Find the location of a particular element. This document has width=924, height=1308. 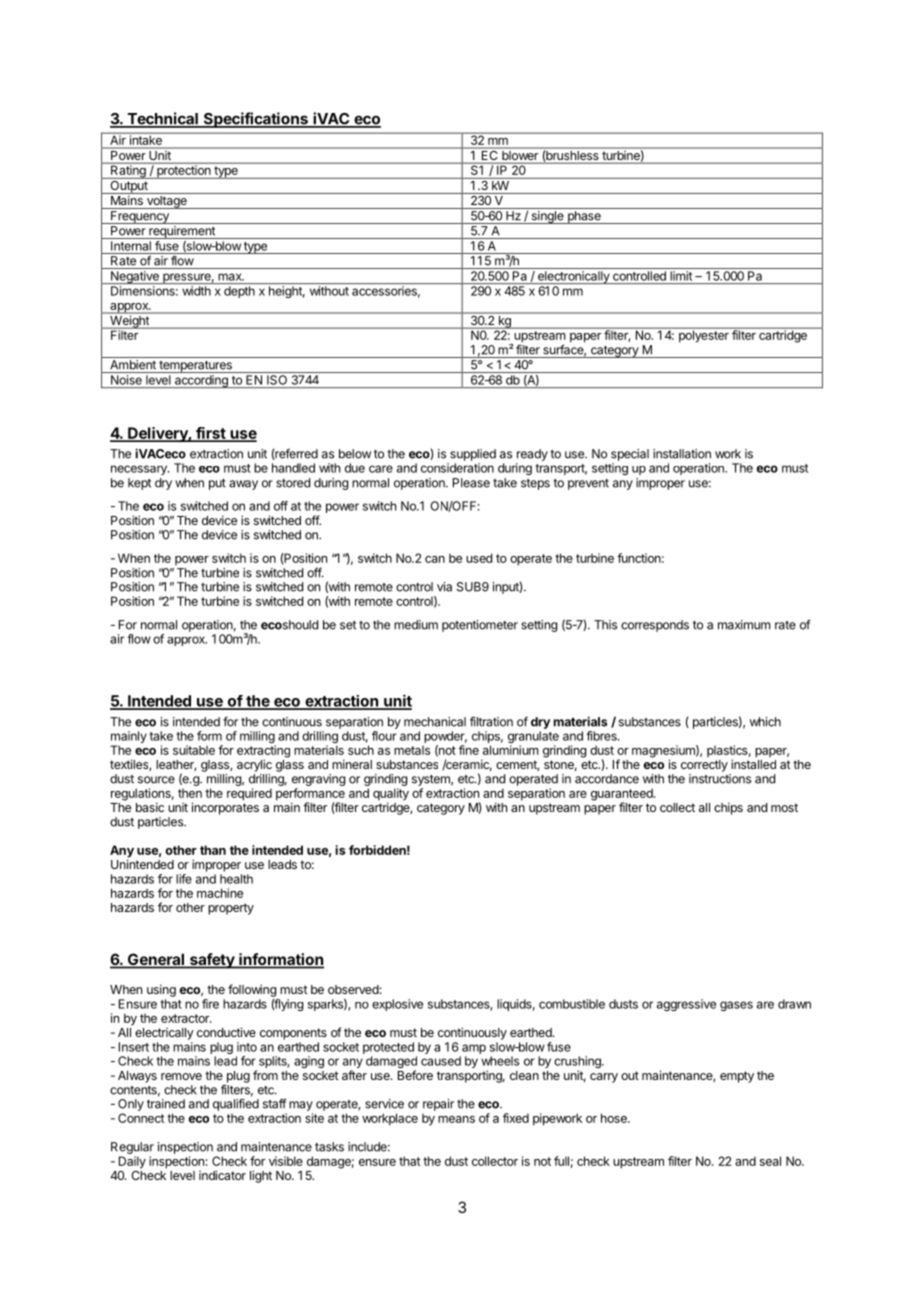

phase is located at coordinates (584, 217).
